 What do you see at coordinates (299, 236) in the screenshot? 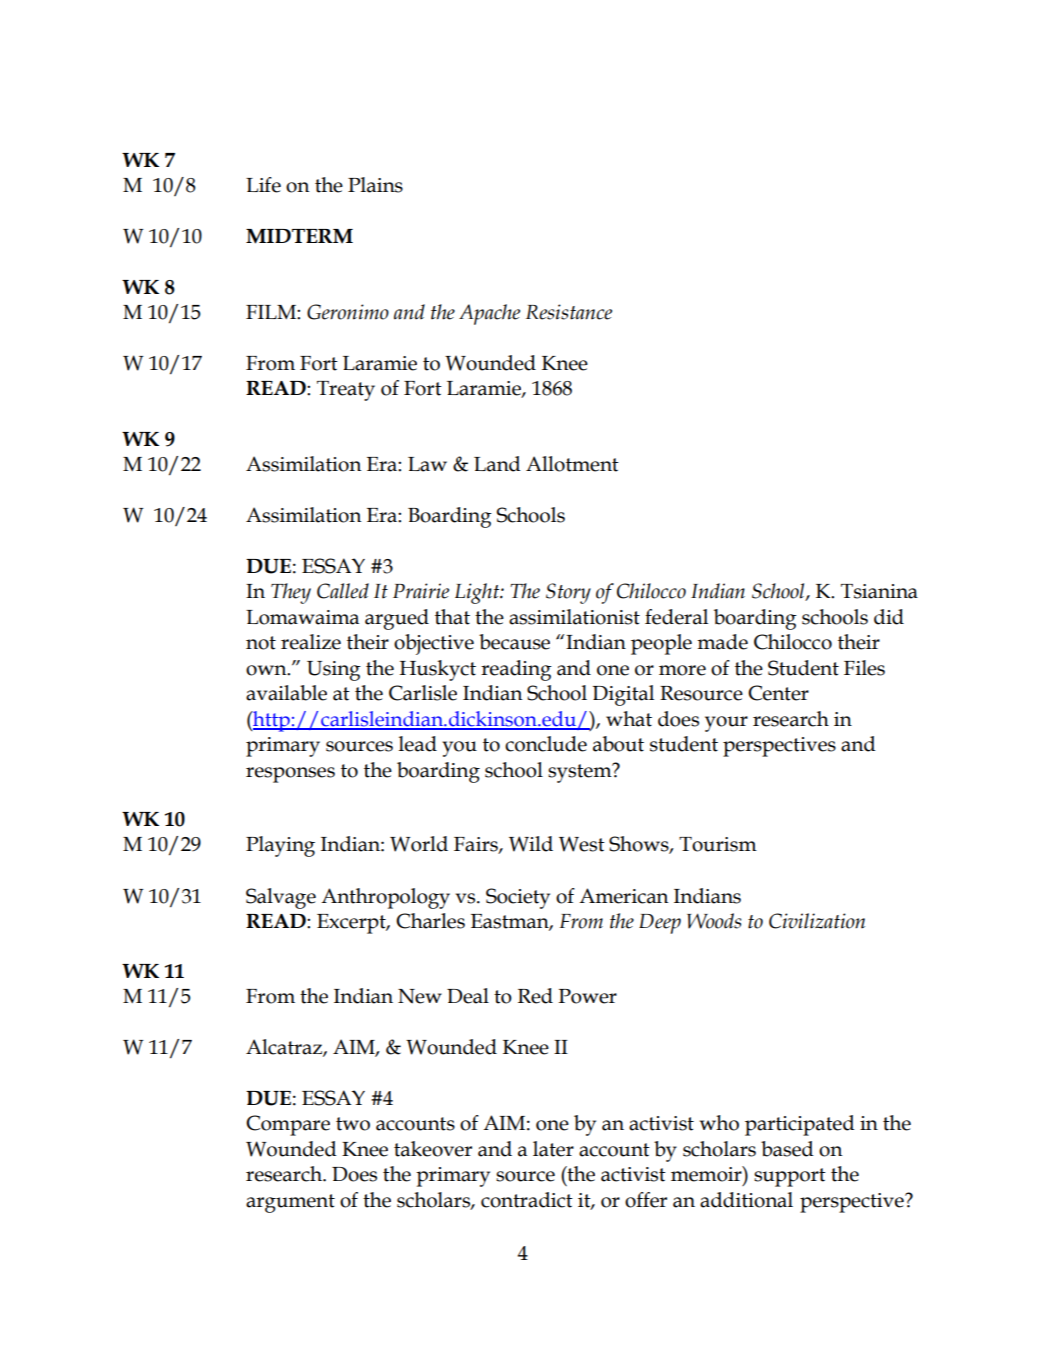
I see `MIDTERM` at bounding box center [299, 236].
